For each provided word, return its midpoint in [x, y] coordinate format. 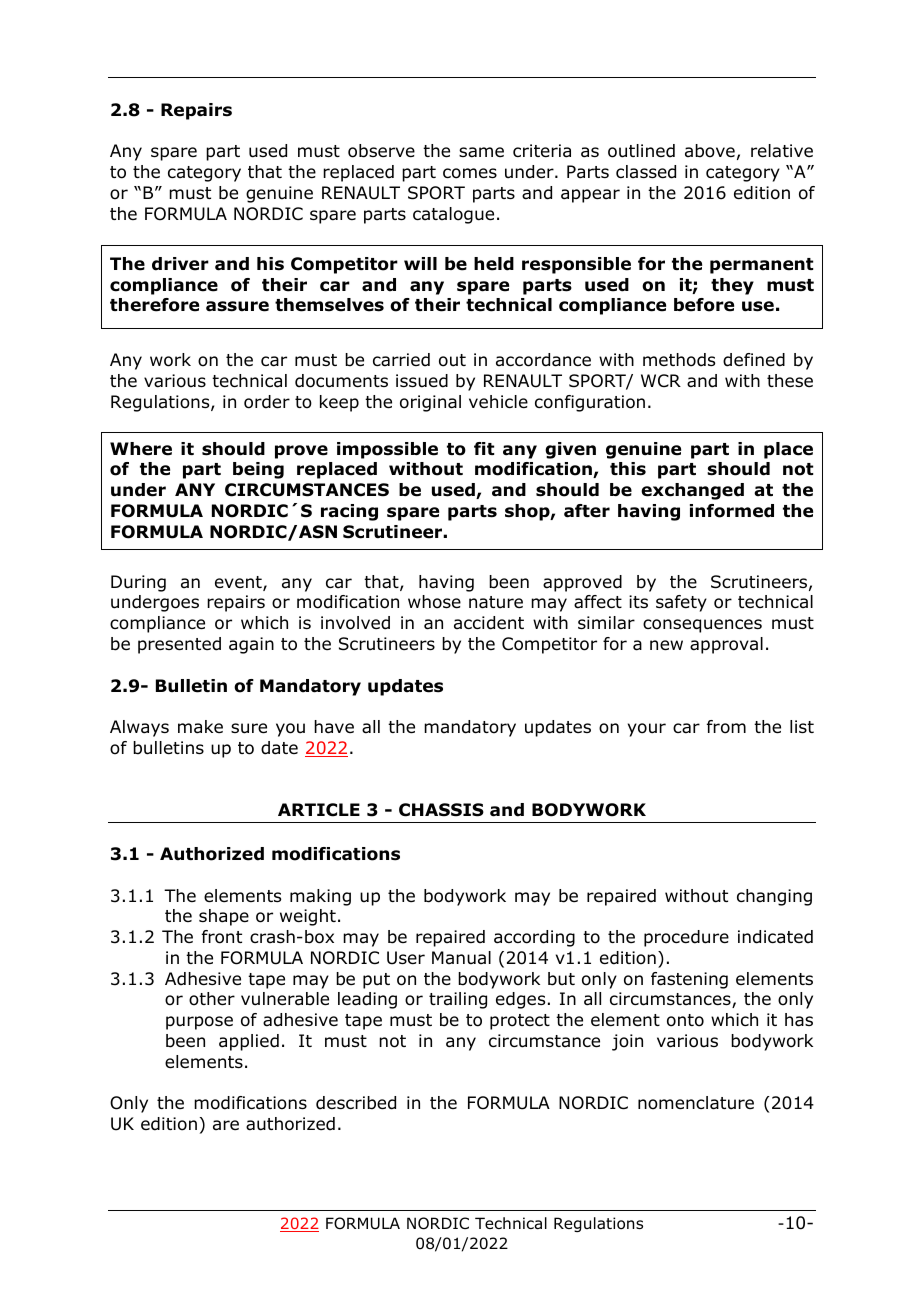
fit [484, 448]
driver [180, 264]
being [258, 470]
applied [249, 1042]
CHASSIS [441, 810]
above [710, 151]
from [726, 727]
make [200, 727]
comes [470, 173]
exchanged [692, 491]
